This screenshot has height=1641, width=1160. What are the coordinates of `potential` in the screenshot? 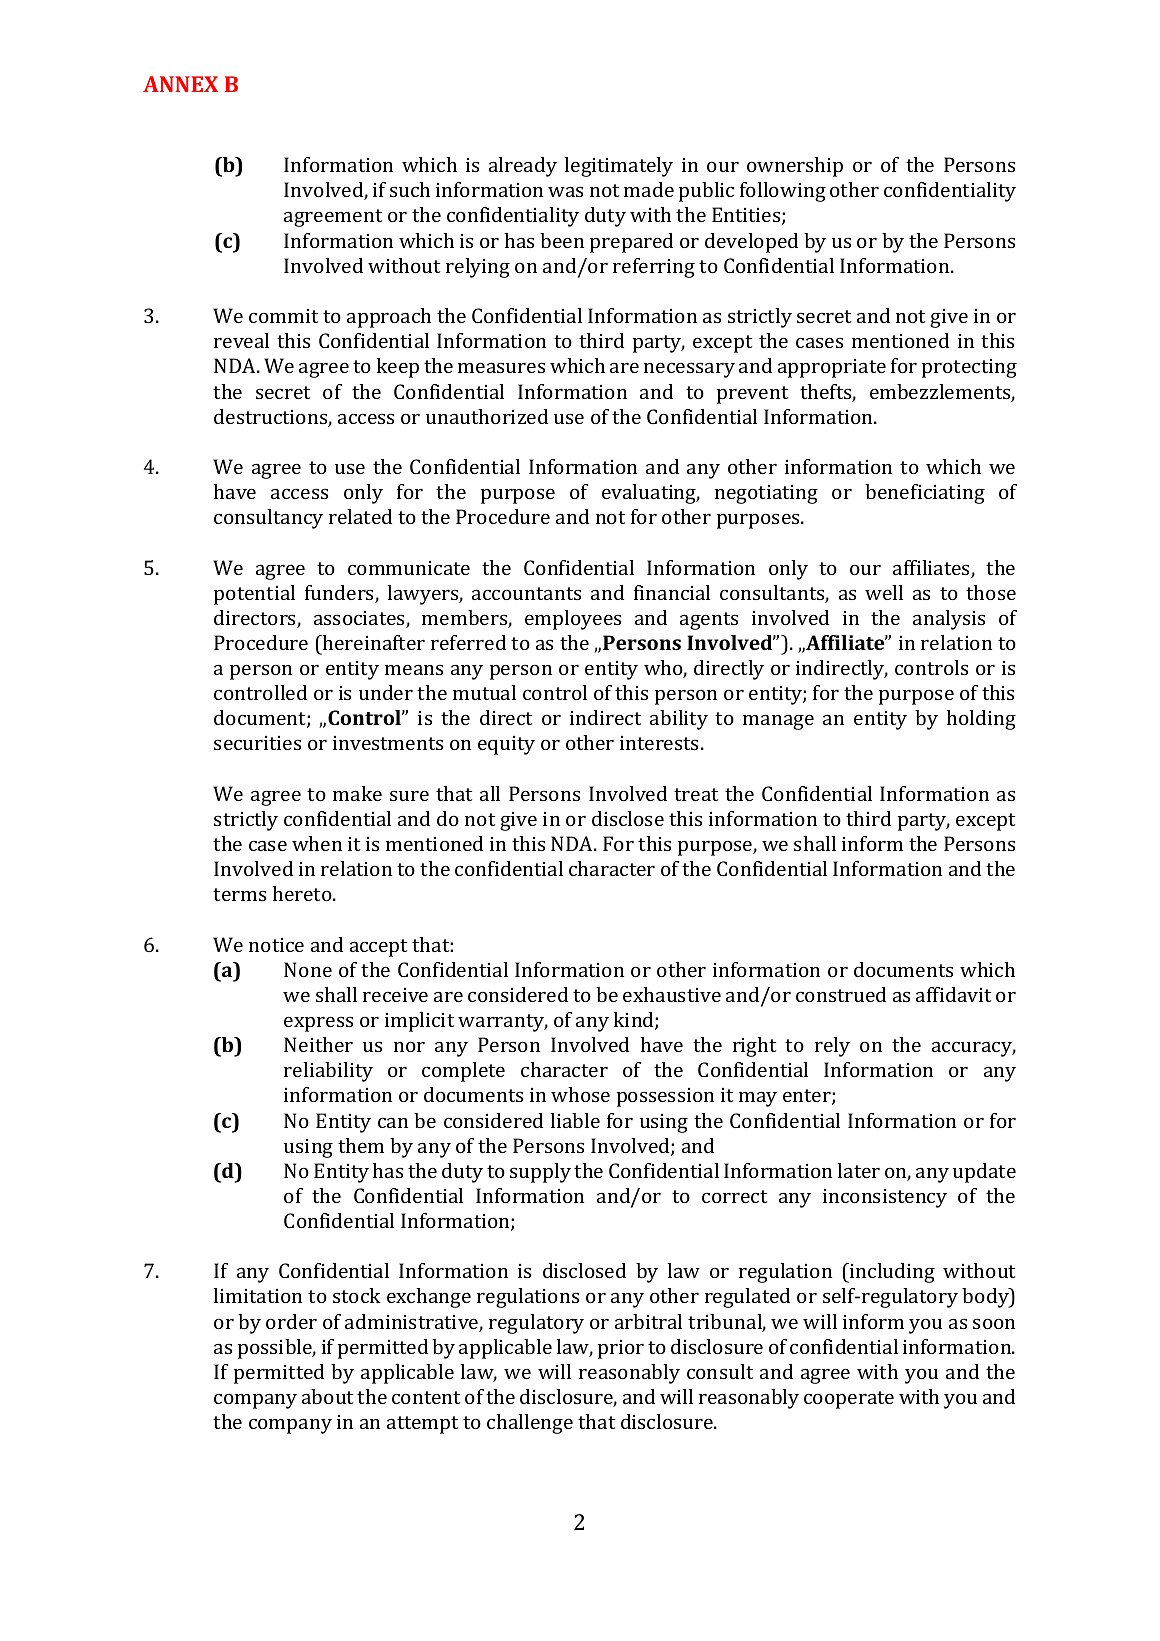 It's located at (254, 595).
